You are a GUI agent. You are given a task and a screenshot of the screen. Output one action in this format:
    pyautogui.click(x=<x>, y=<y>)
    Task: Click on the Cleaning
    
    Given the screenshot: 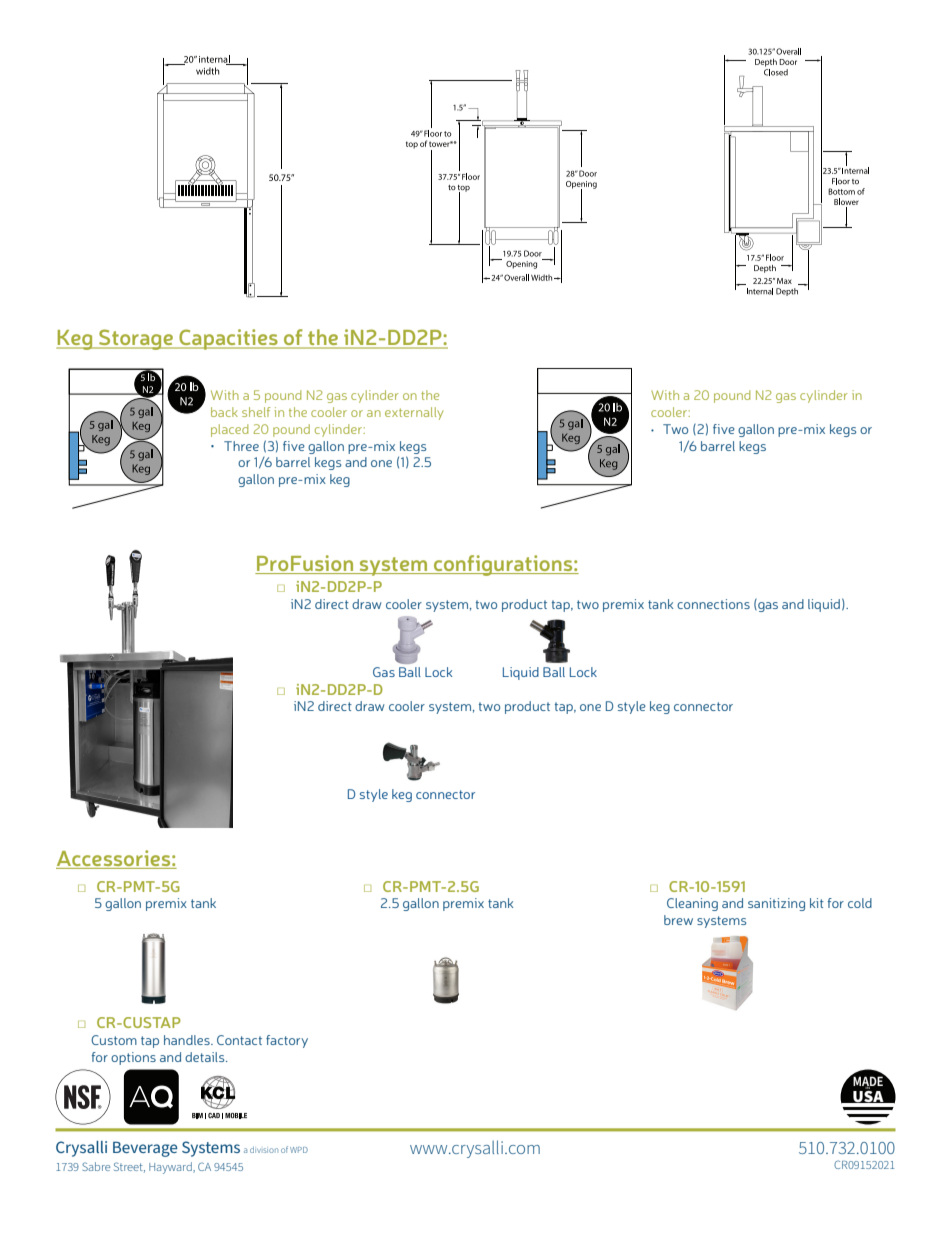 What is the action you would take?
    pyautogui.click(x=692, y=904)
